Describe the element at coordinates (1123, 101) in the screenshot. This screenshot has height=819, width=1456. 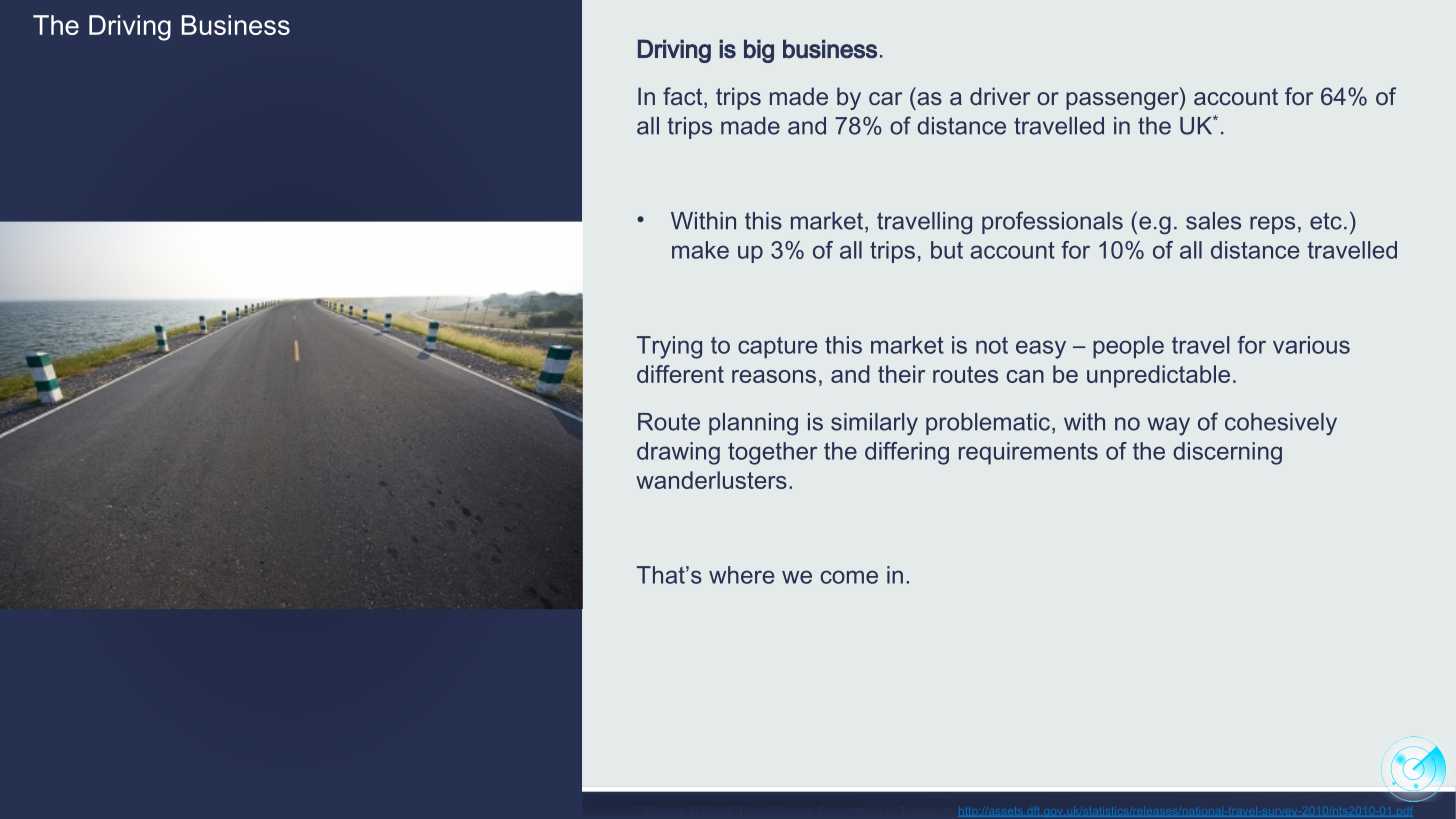
I see `passenger` at that location.
